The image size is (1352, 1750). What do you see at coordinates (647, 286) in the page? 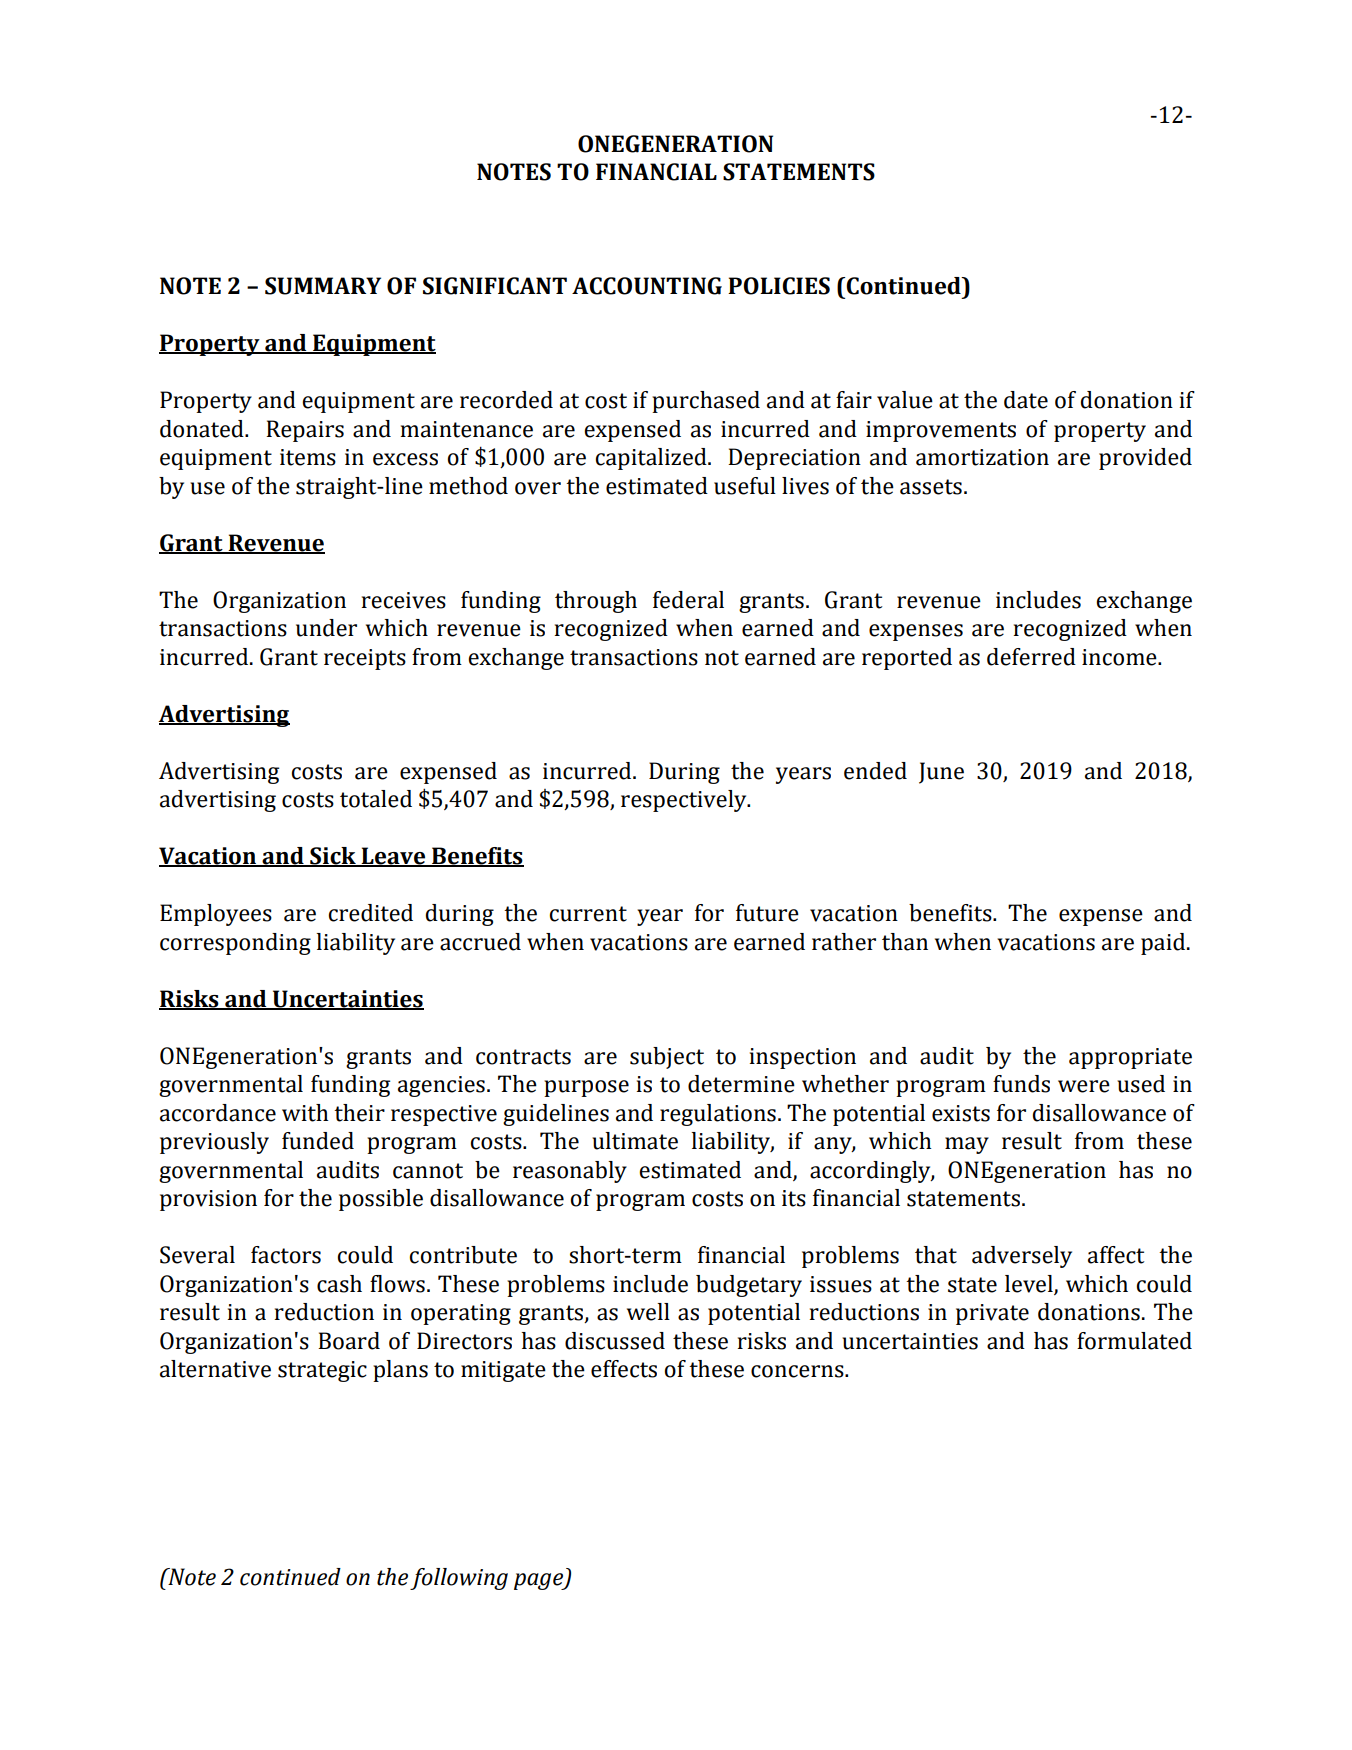
I see `ACCOUNTING` at bounding box center [647, 286].
